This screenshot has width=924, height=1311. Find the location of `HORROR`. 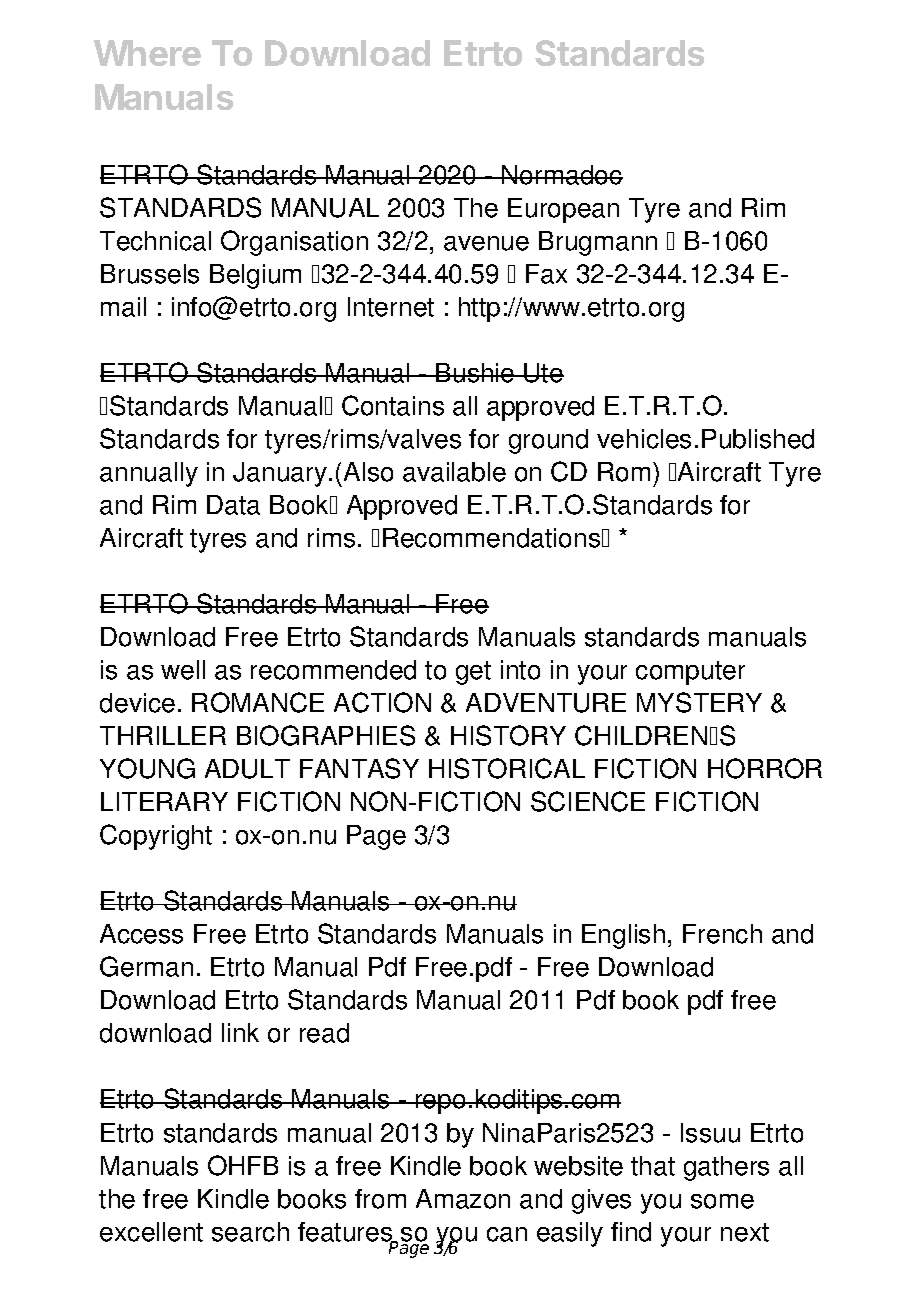

HORROR is located at coordinates (765, 768).
